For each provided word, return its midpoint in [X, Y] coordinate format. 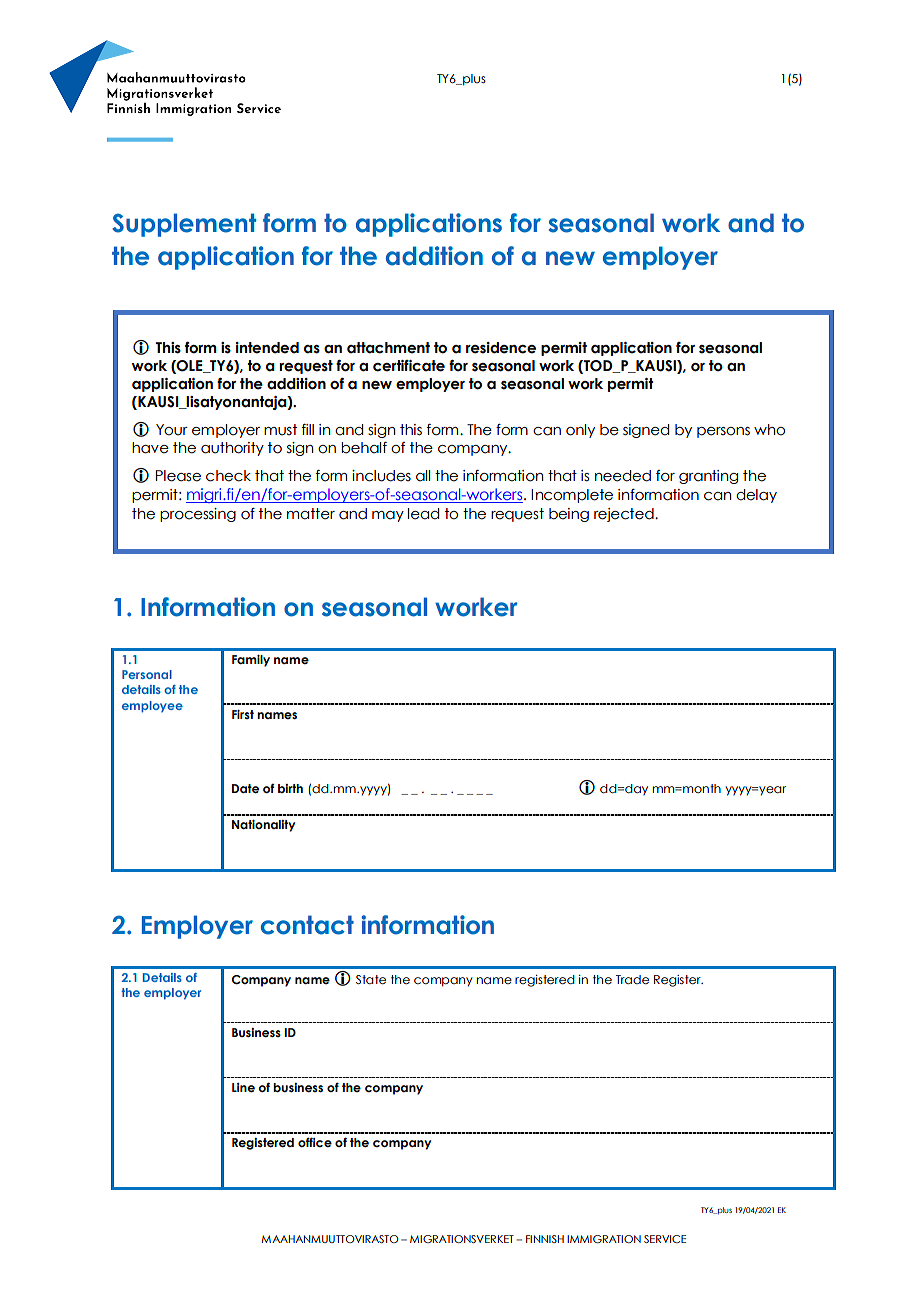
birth [290, 788]
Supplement [184, 225]
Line [243, 1087]
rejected [625, 515]
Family [251, 661]
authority [232, 449]
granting [708, 477]
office [315, 1142]
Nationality [263, 826]
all [423, 476]
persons [723, 432]
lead [423, 514]
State [371, 979]
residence [501, 348]
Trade [632, 979]
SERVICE [665, 1239]
